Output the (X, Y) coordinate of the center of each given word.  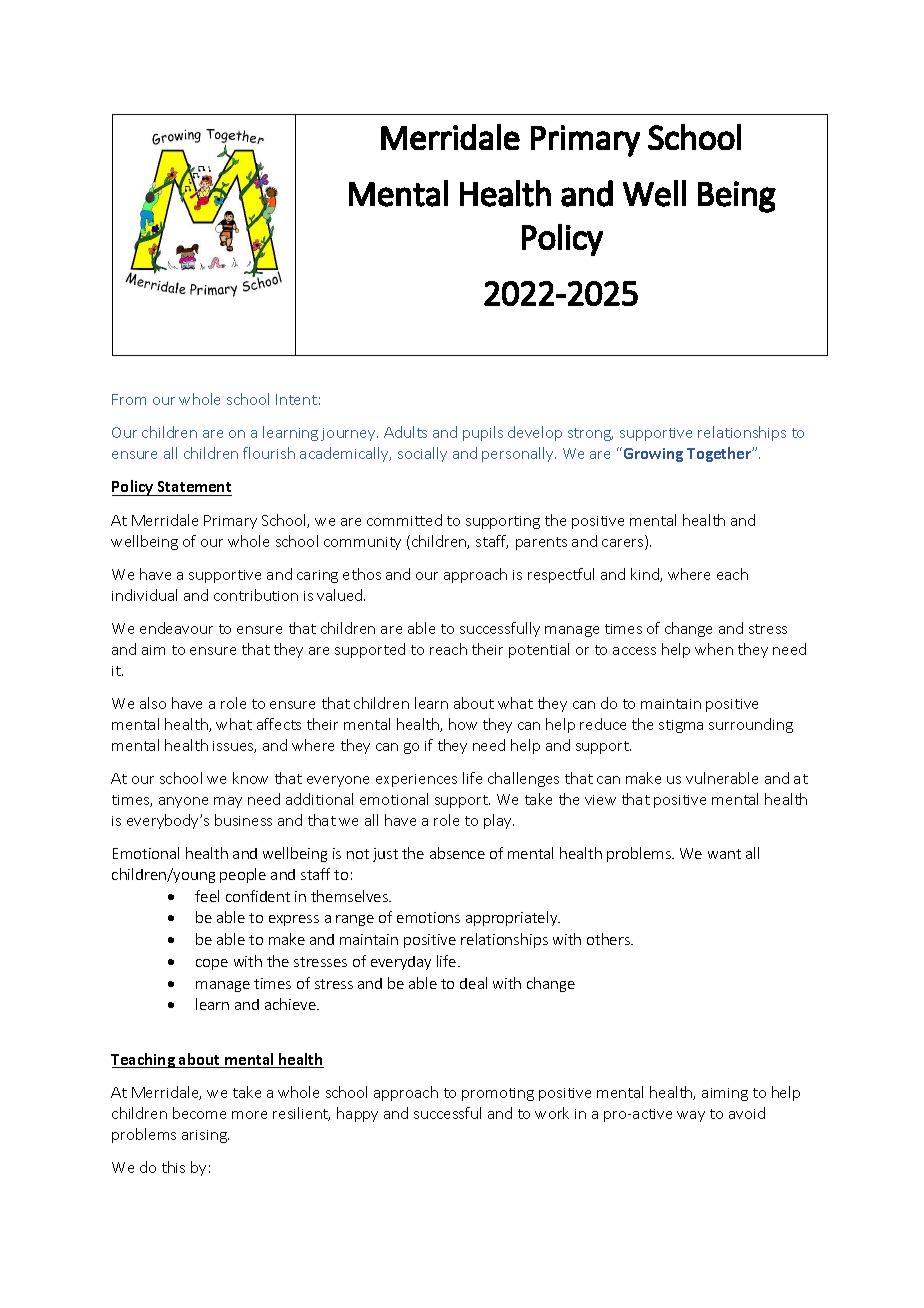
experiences (416, 780)
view (600, 800)
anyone (183, 802)
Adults (405, 432)
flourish (269, 453)
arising (205, 1136)
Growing (652, 454)
